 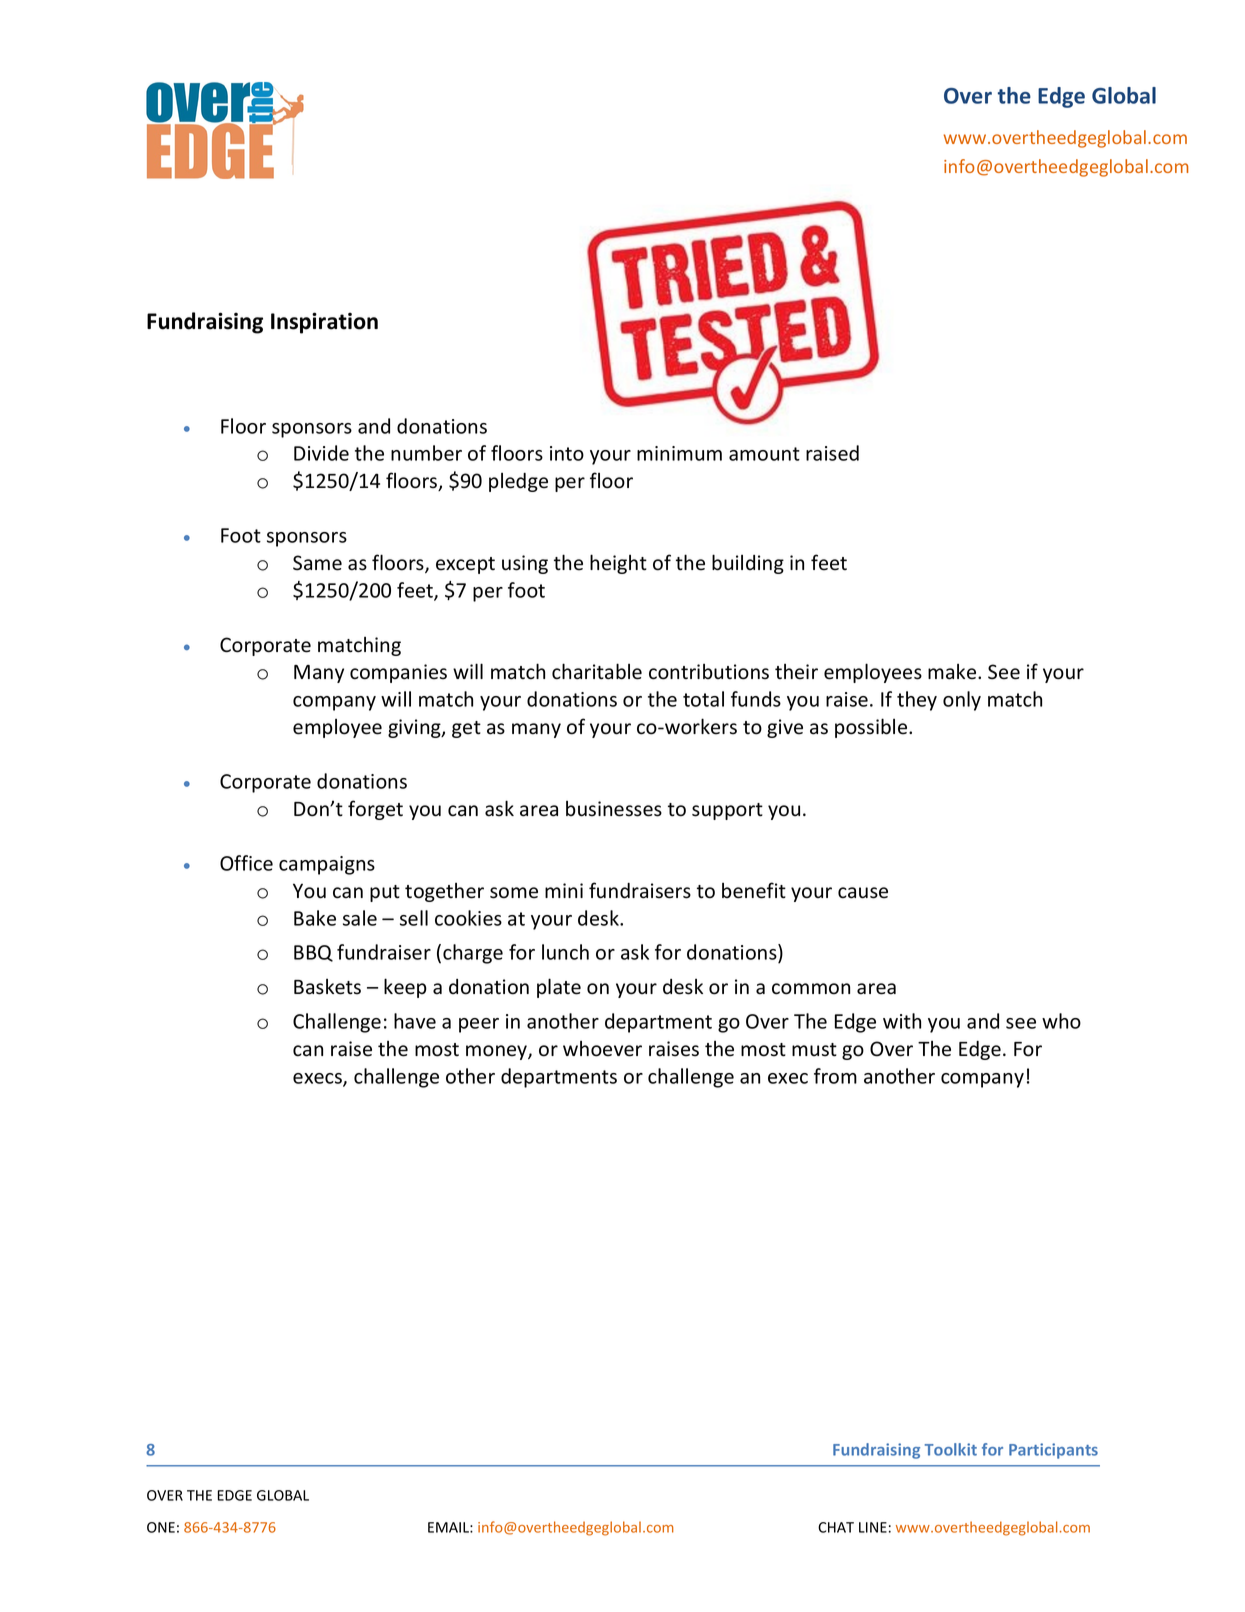 I want to click on have, so click(x=415, y=1021).
